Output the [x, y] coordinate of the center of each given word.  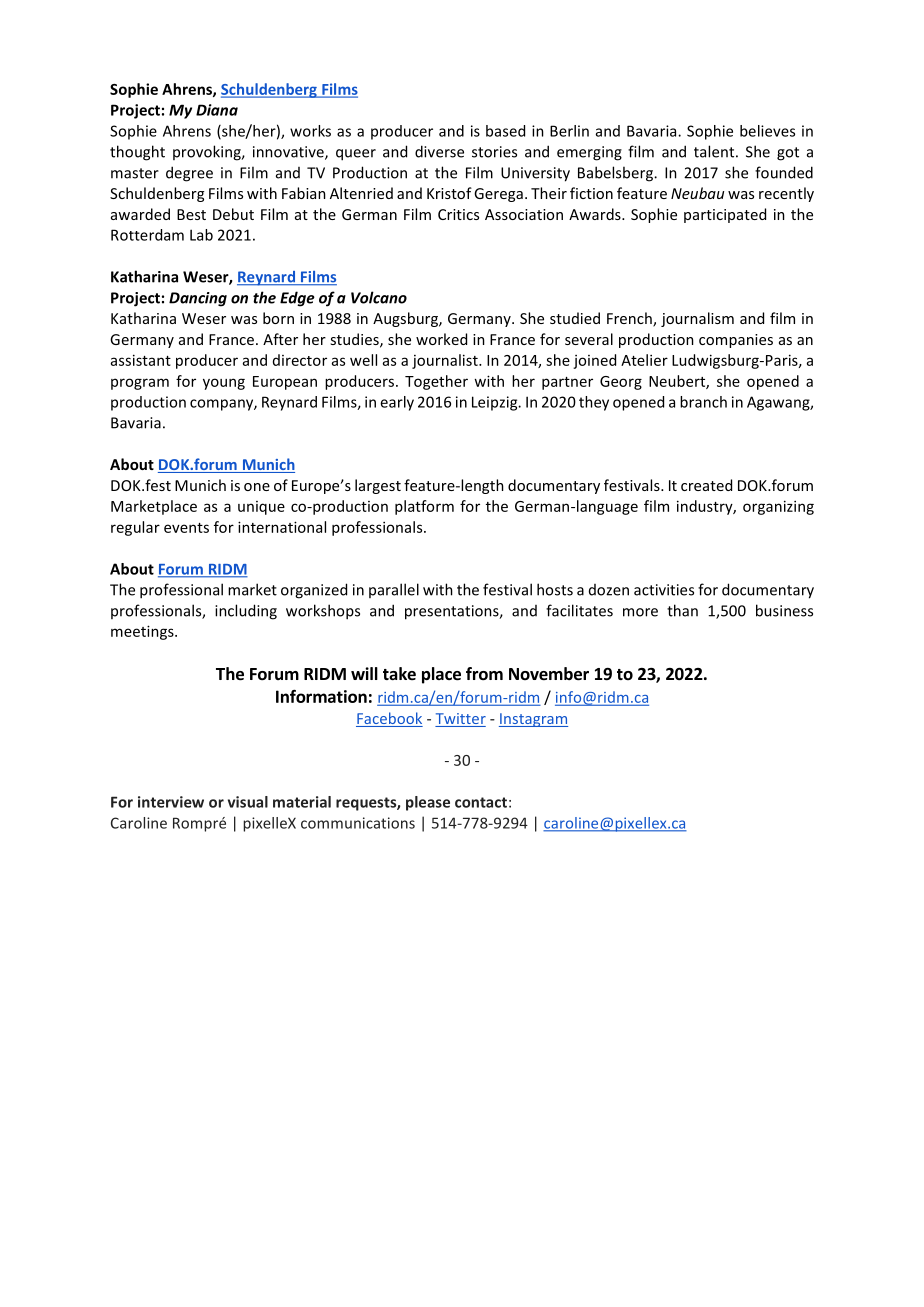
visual [248, 802]
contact [481, 802]
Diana [217, 110]
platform [424, 507]
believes [767, 131]
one [257, 487]
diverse [439, 151]
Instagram [533, 720]
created [706, 485]
